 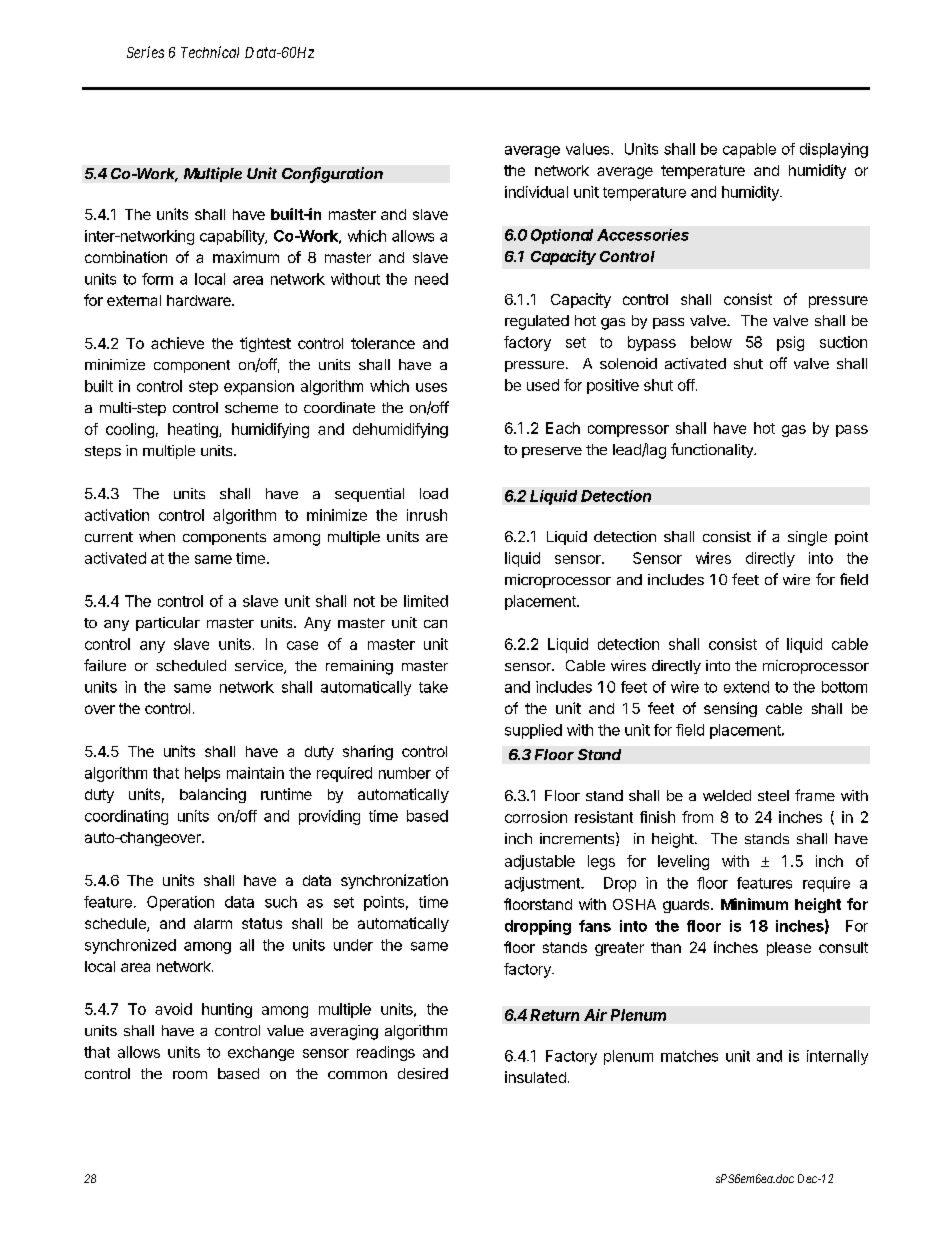 What do you see at coordinates (537, 322) in the document?
I see `regulated` at bounding box center [537, 322].
